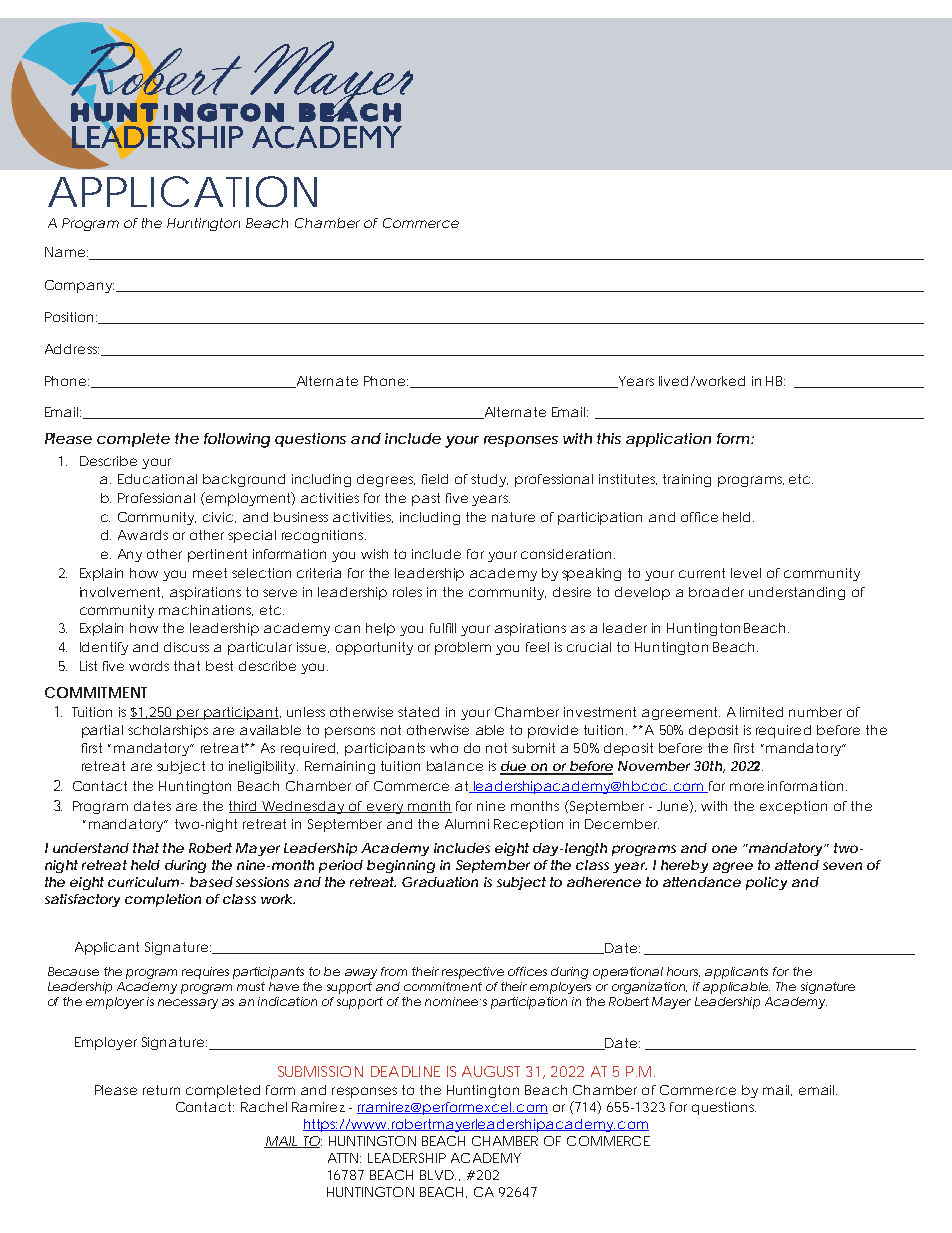 The height and width of the document is (1233, 952). What do you see at coordinates (687, 480) in the document?
I see `training` at bounding box center [687, 480].
